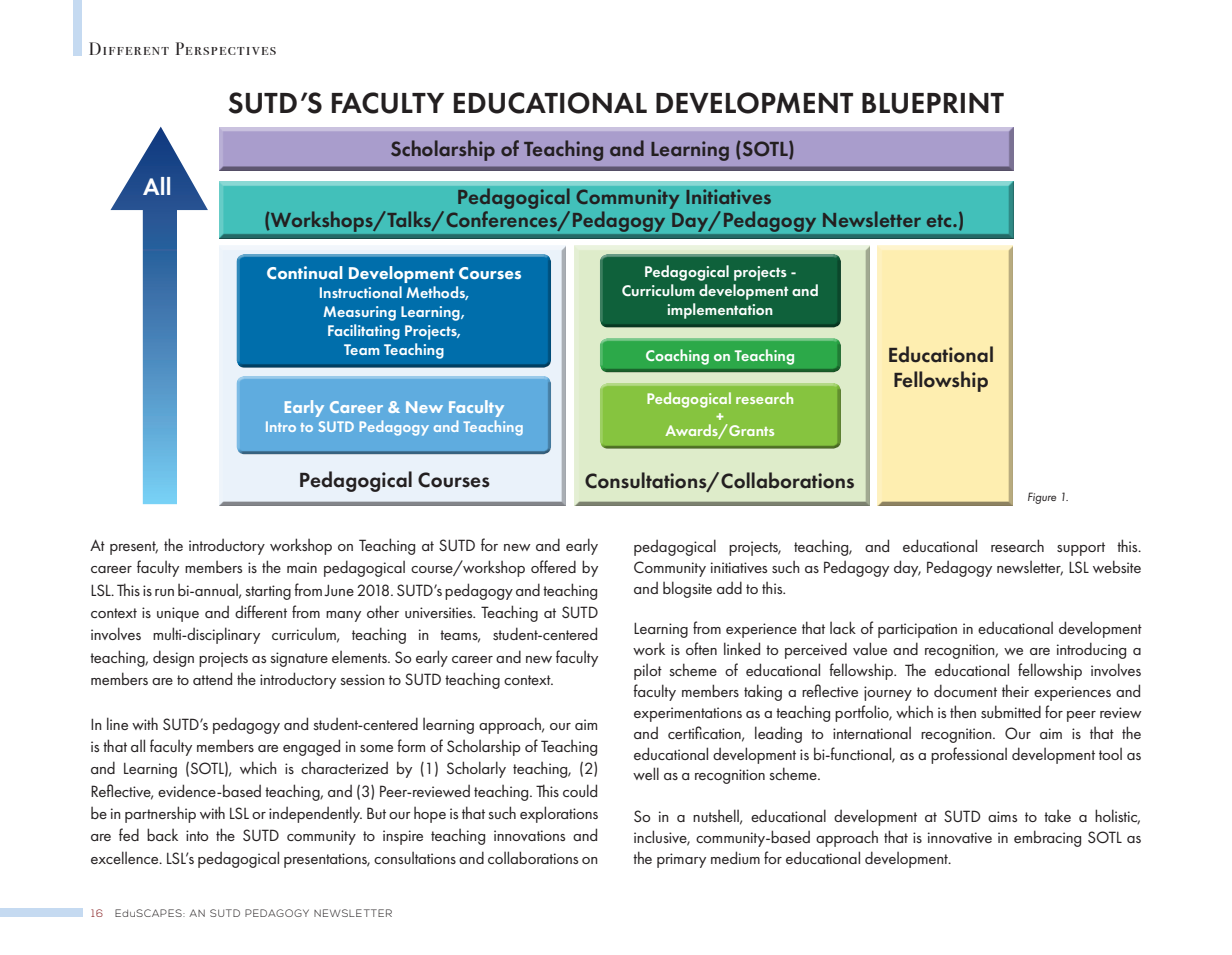 The height and width of the page is (955, 1232). Describe the element at coordinates (197, 835) in the page. I see `into` at that location.
